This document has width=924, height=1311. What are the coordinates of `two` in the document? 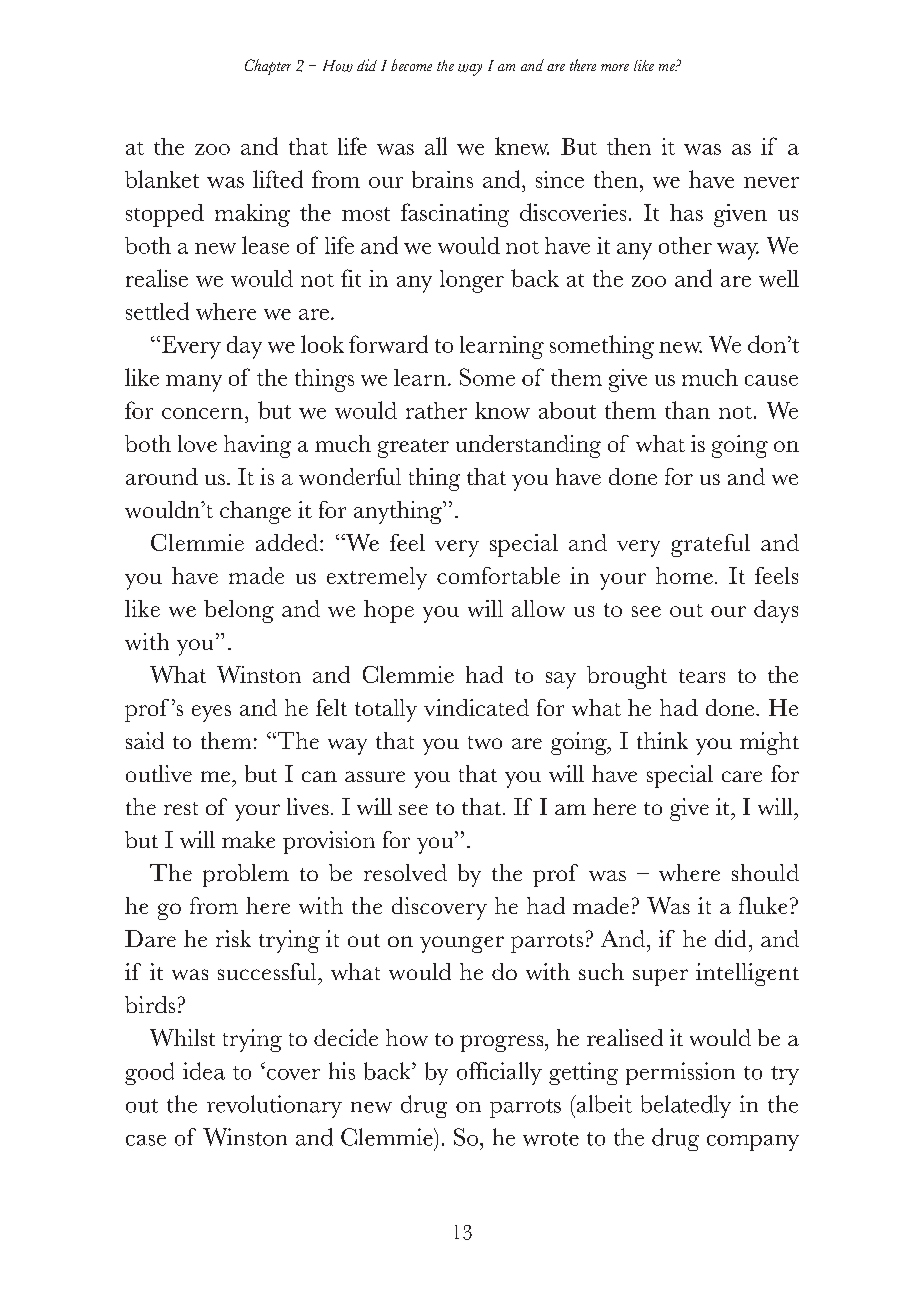 It's located at (485, 742).
